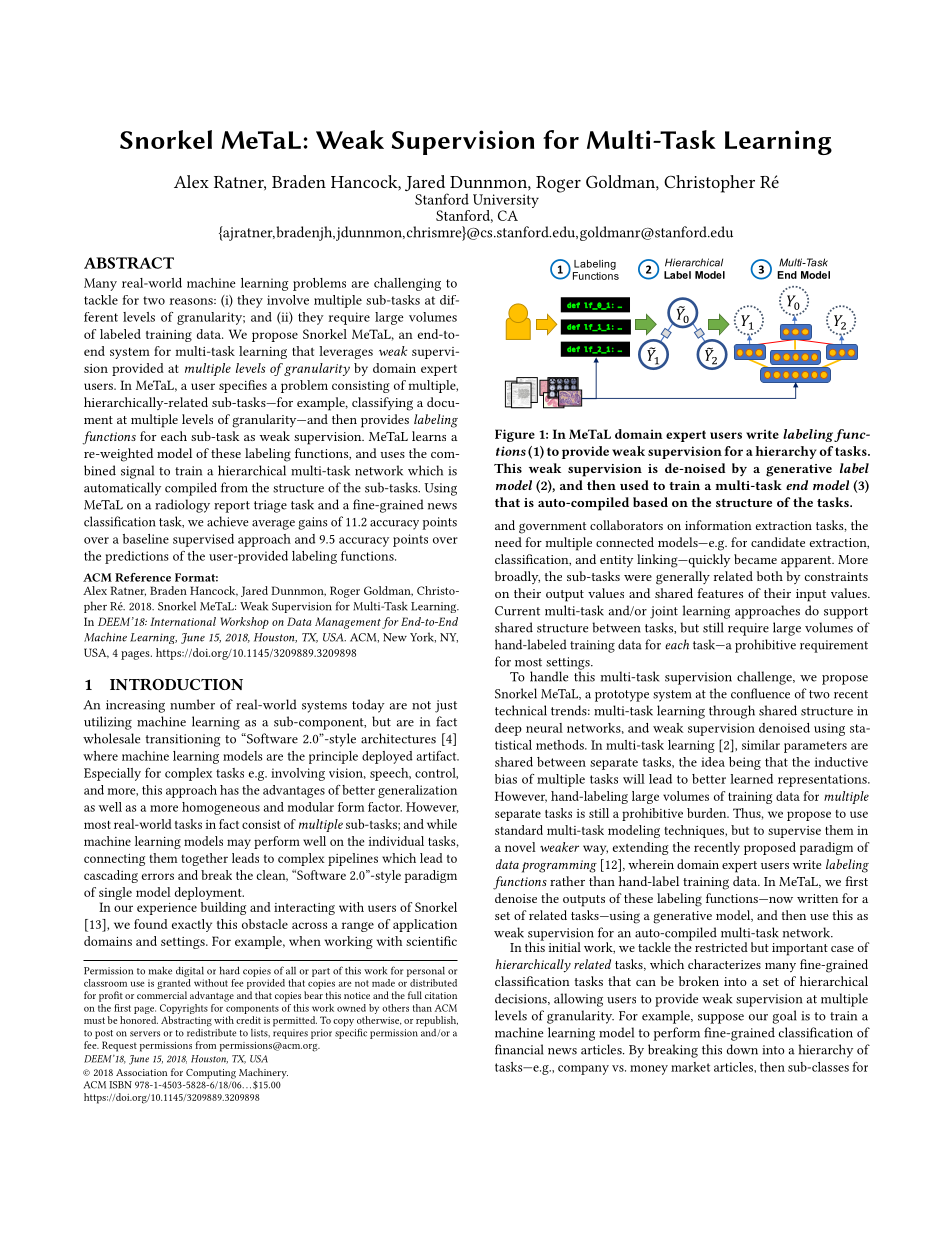  What do you see at coordinates (229, 790) in the image?
I see `has` at bounding box center [229, 790].
